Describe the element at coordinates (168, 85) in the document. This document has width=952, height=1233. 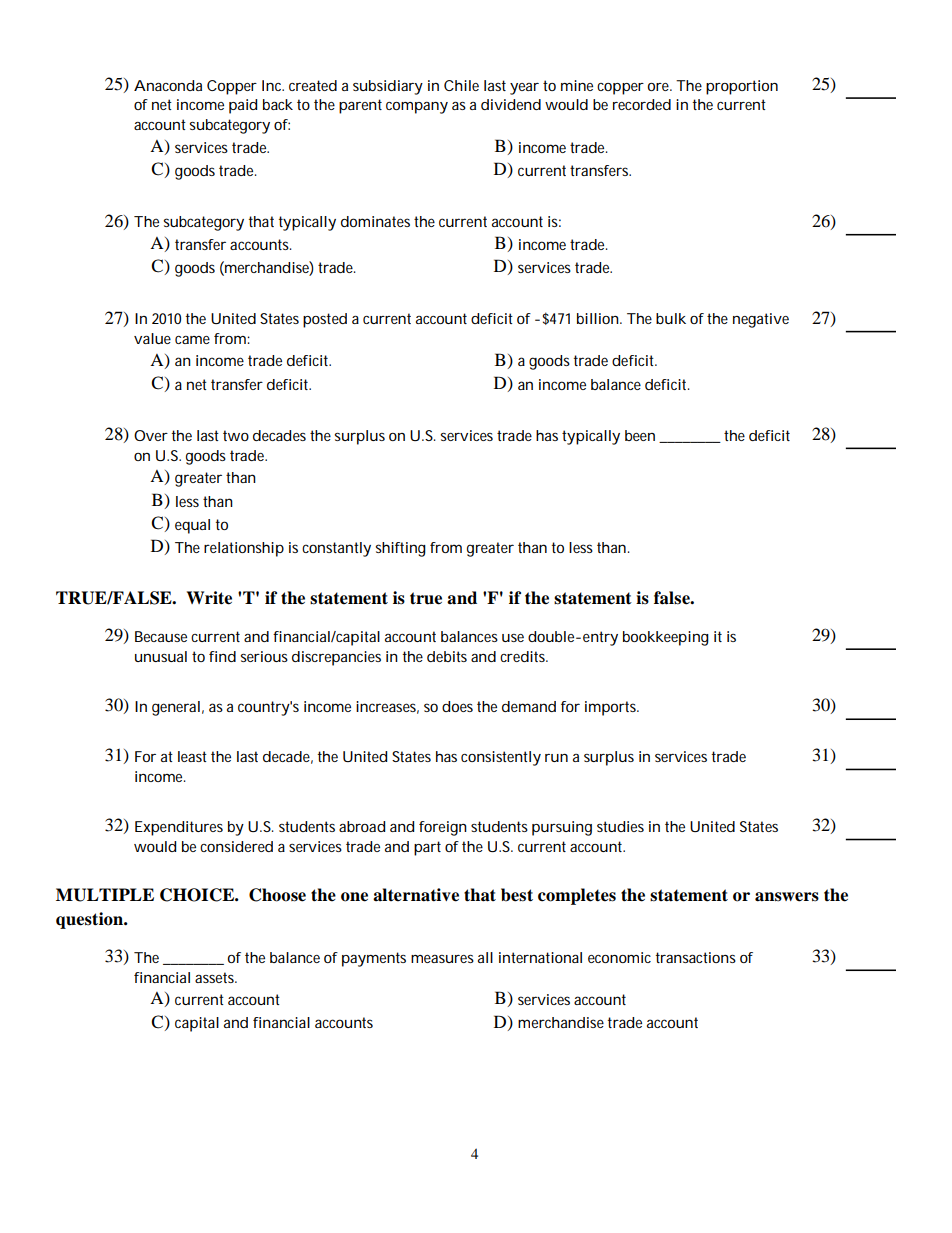
I see `Anaconda` at that location.
